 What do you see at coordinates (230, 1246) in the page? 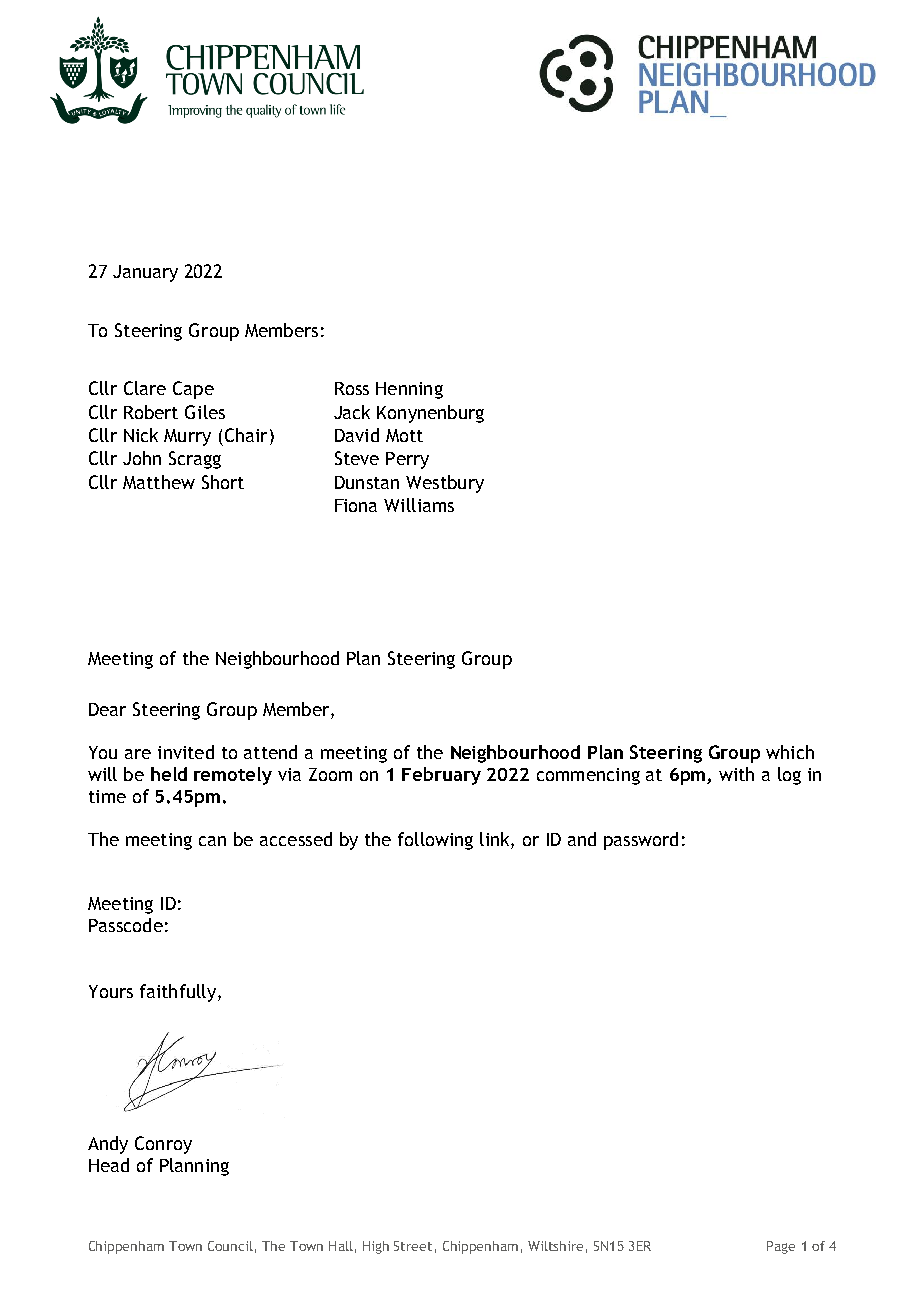
I see `Council` at bounding box center [230, 1246].
